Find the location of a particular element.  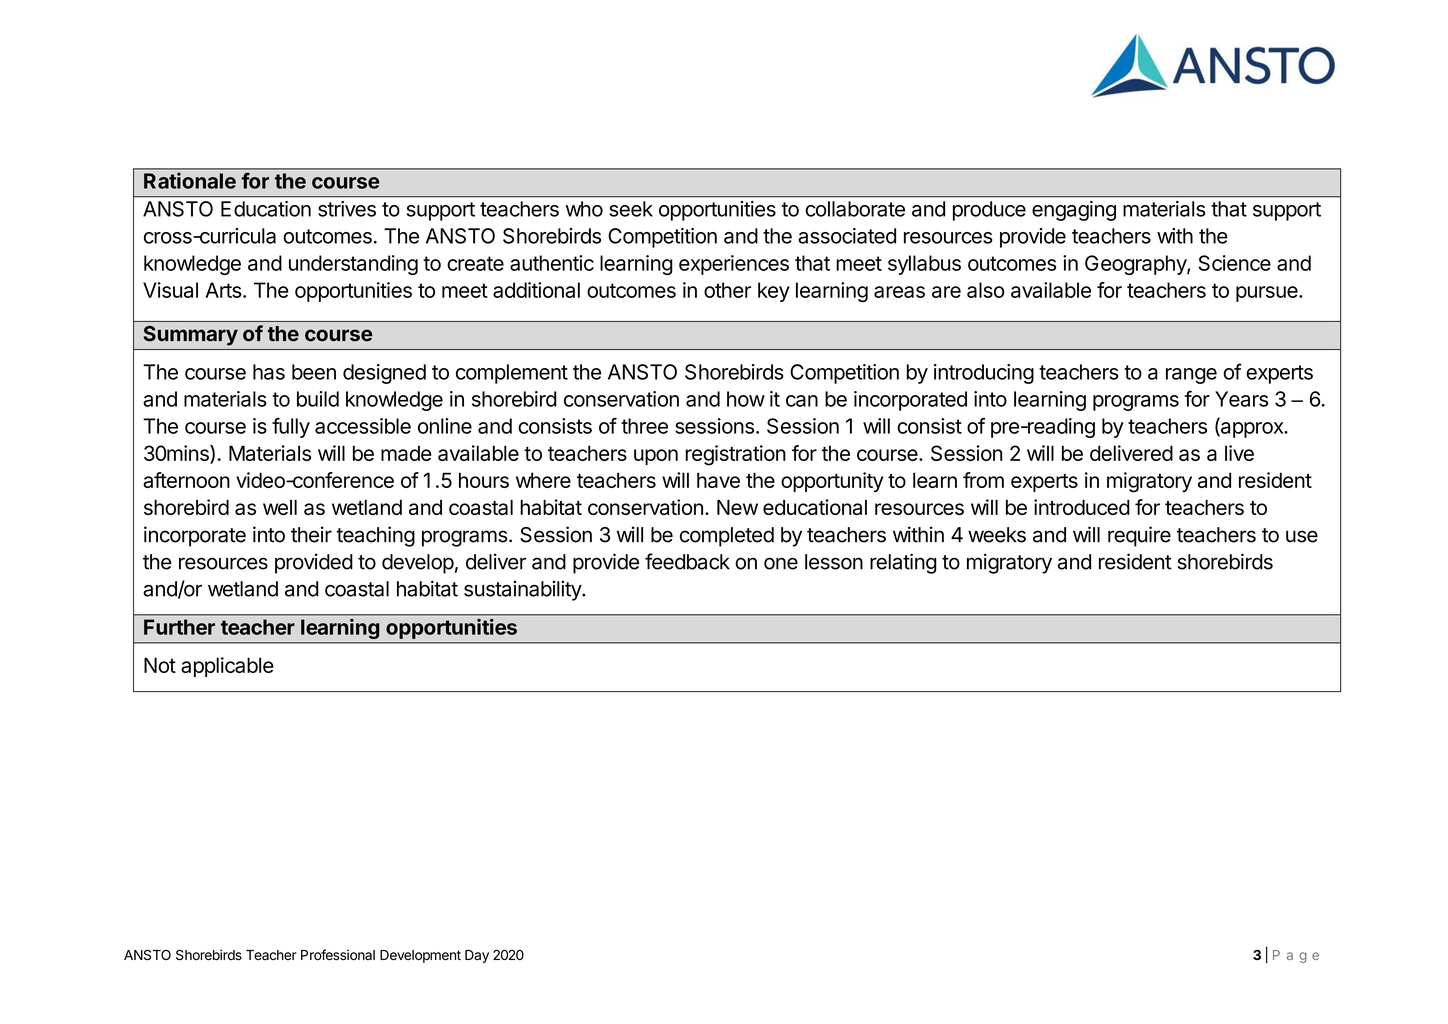

Professional is located at coordinates (338, 955).
